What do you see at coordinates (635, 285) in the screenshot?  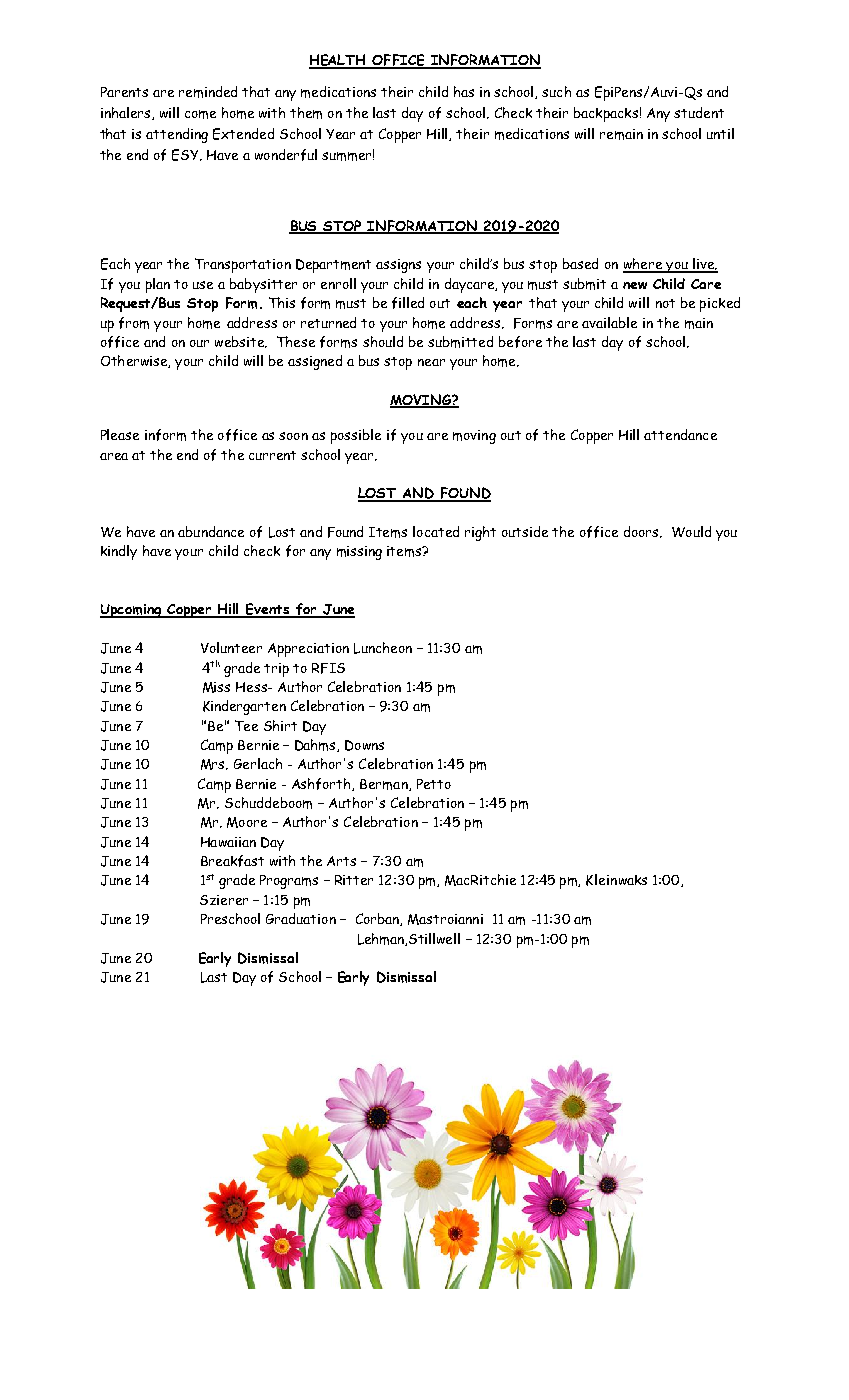 I see `new` at bounding box center [635, 285].
